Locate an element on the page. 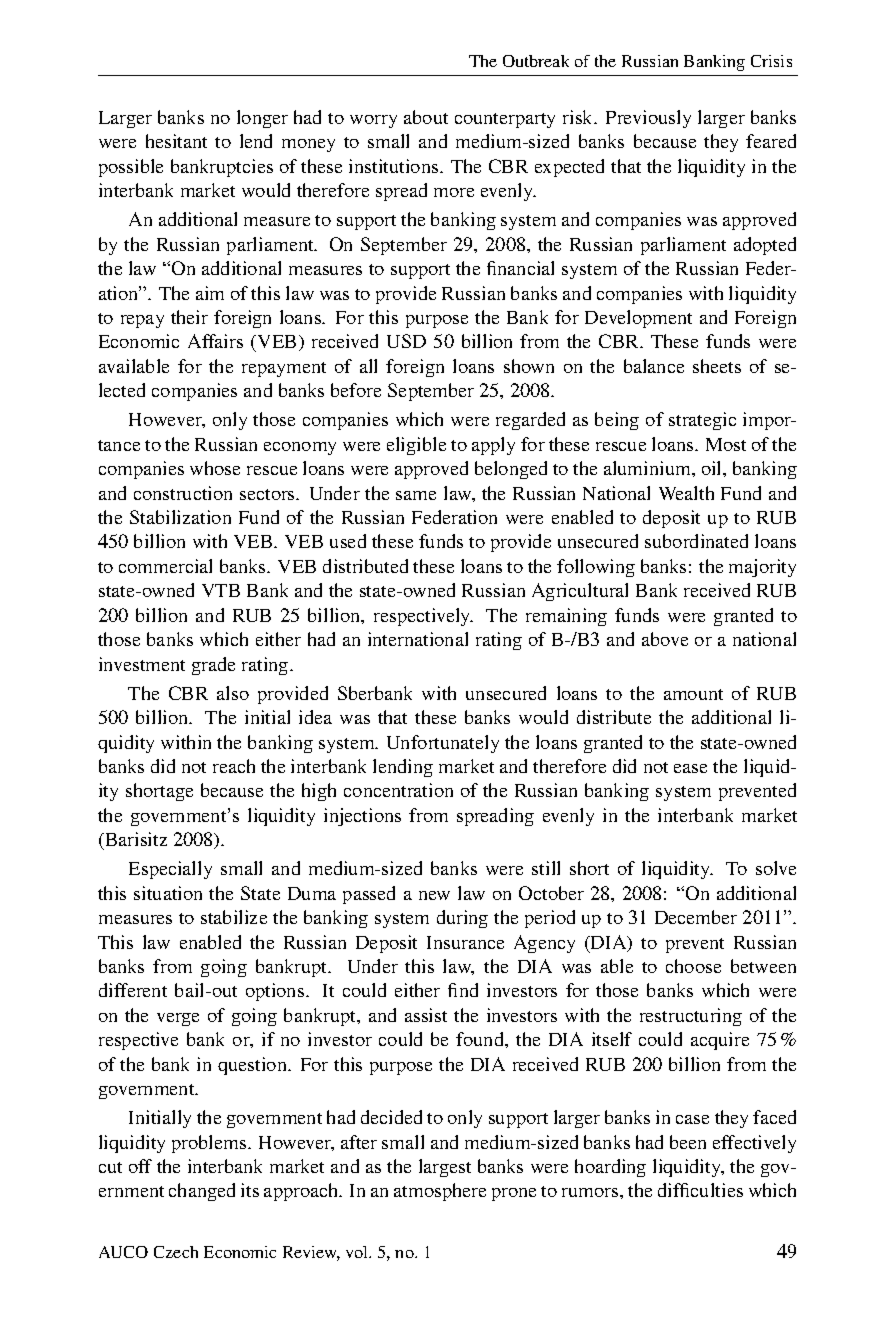 The width and height of the page is (896, 1331). new is located at coordinates (434, 895).
